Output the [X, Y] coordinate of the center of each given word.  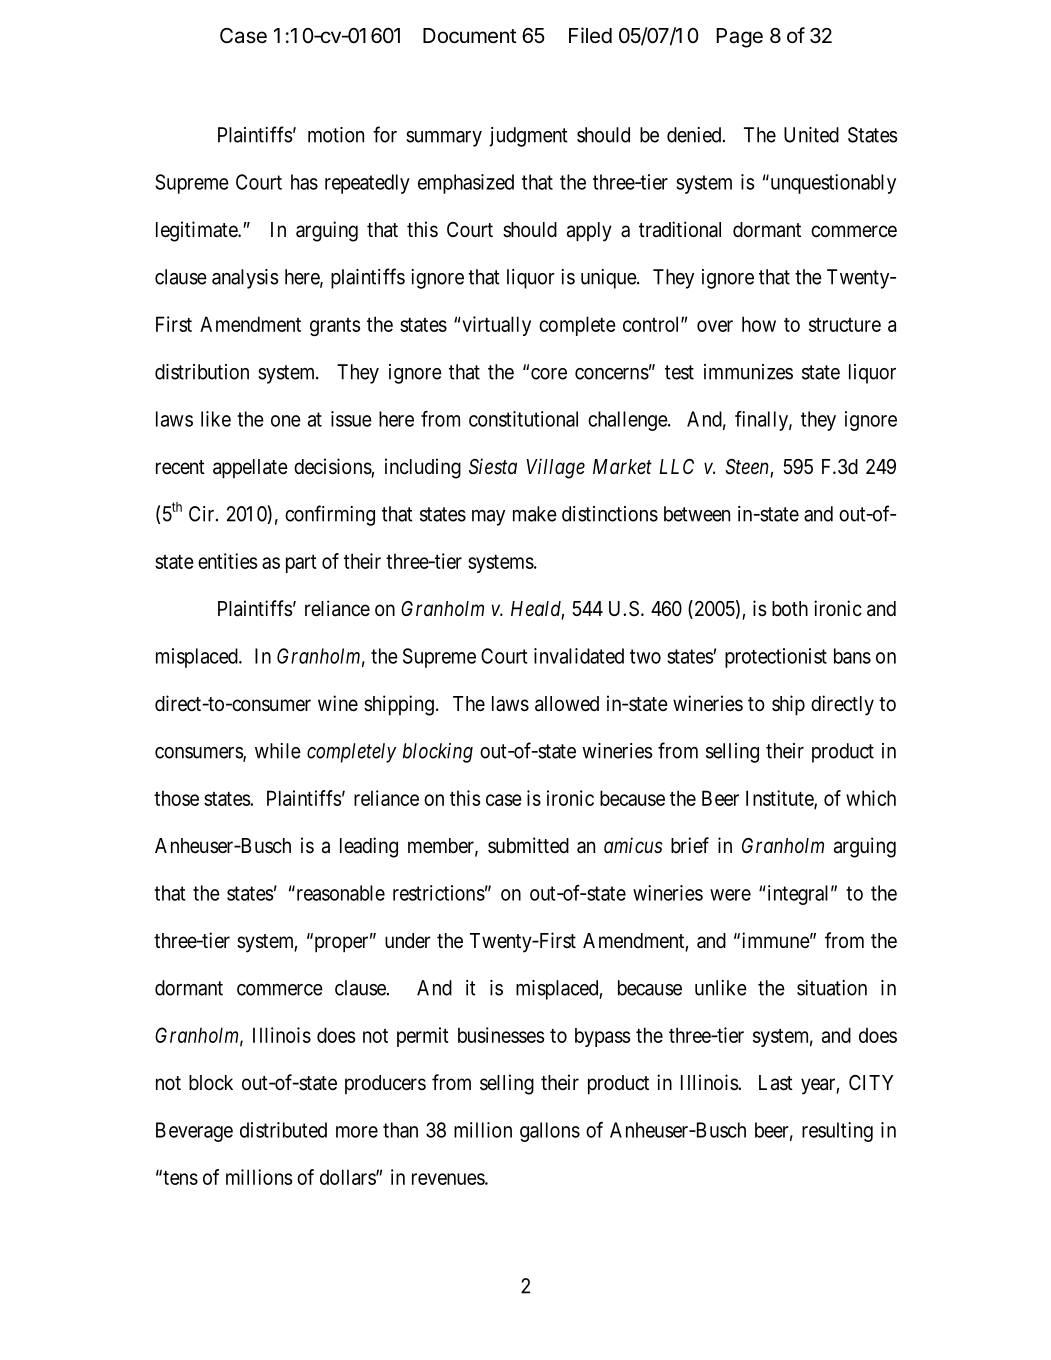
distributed [283, 1130]
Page [740, 38]
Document [470, 36]
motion [336, 135]
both [790, 608]
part [301, 564]
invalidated [579, 656]
